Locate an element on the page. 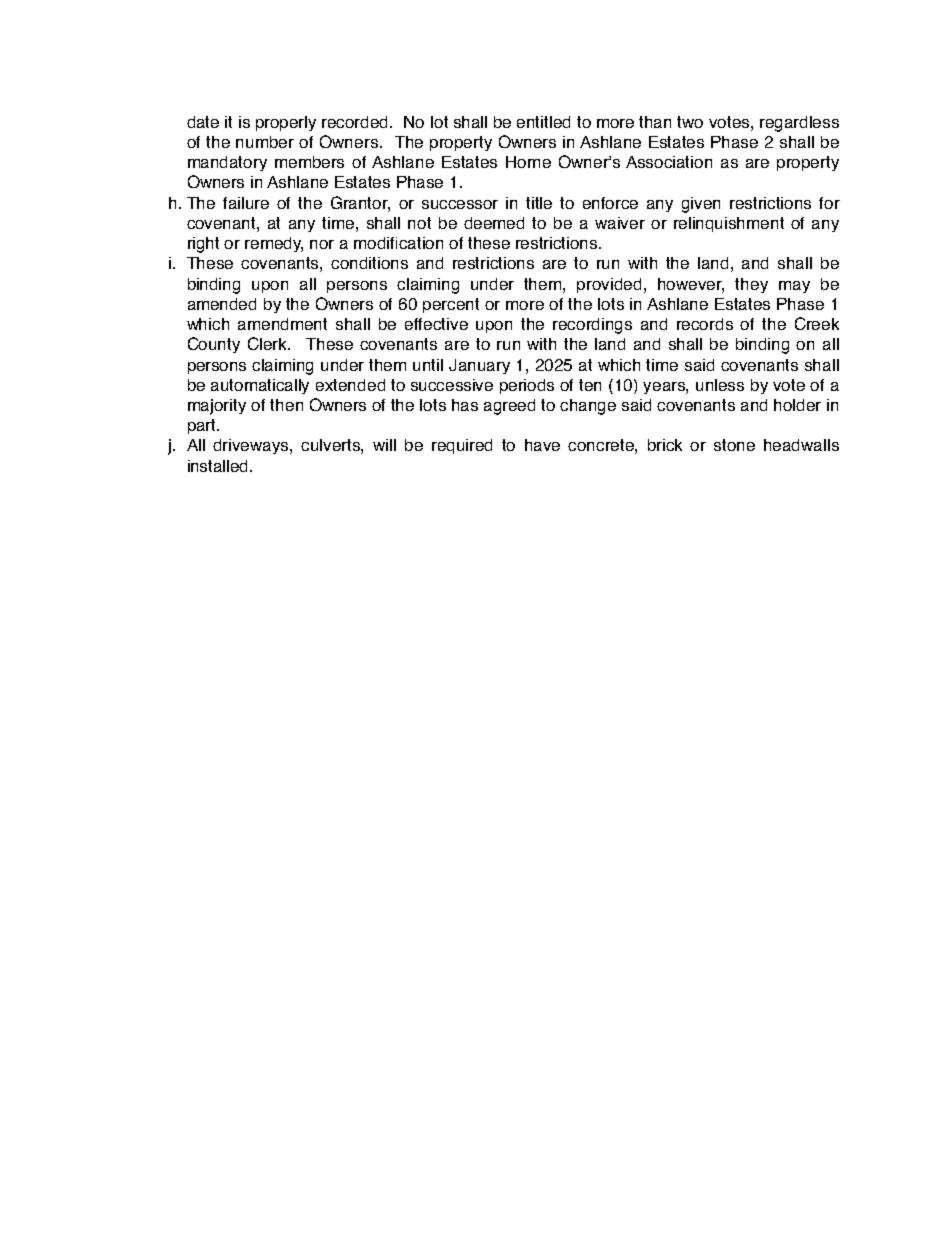 The height and width of the image is (1233, 952). deemed is located at coordinates (494, 223).
